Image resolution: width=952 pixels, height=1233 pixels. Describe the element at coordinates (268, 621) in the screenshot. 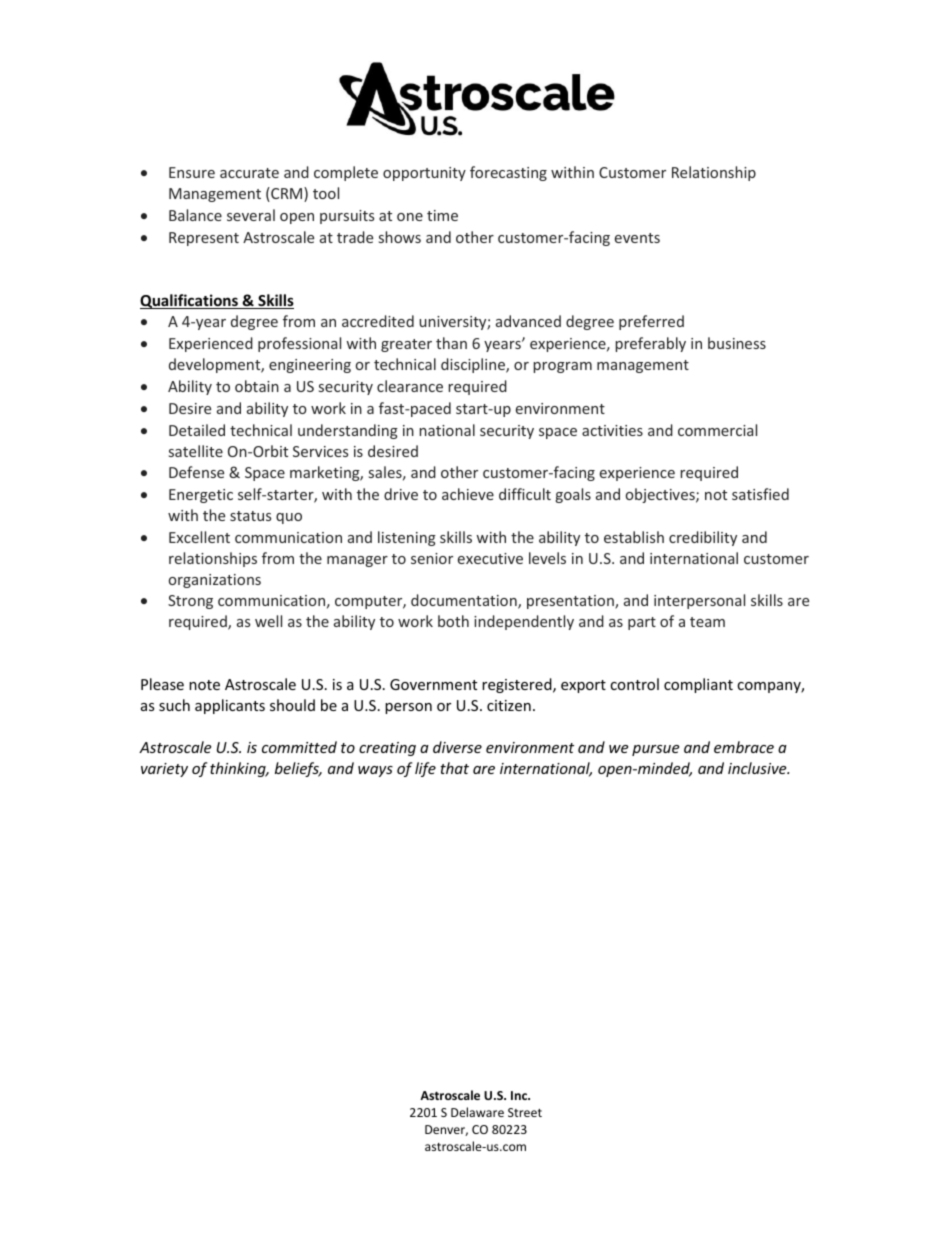

I see `well` at that location.
